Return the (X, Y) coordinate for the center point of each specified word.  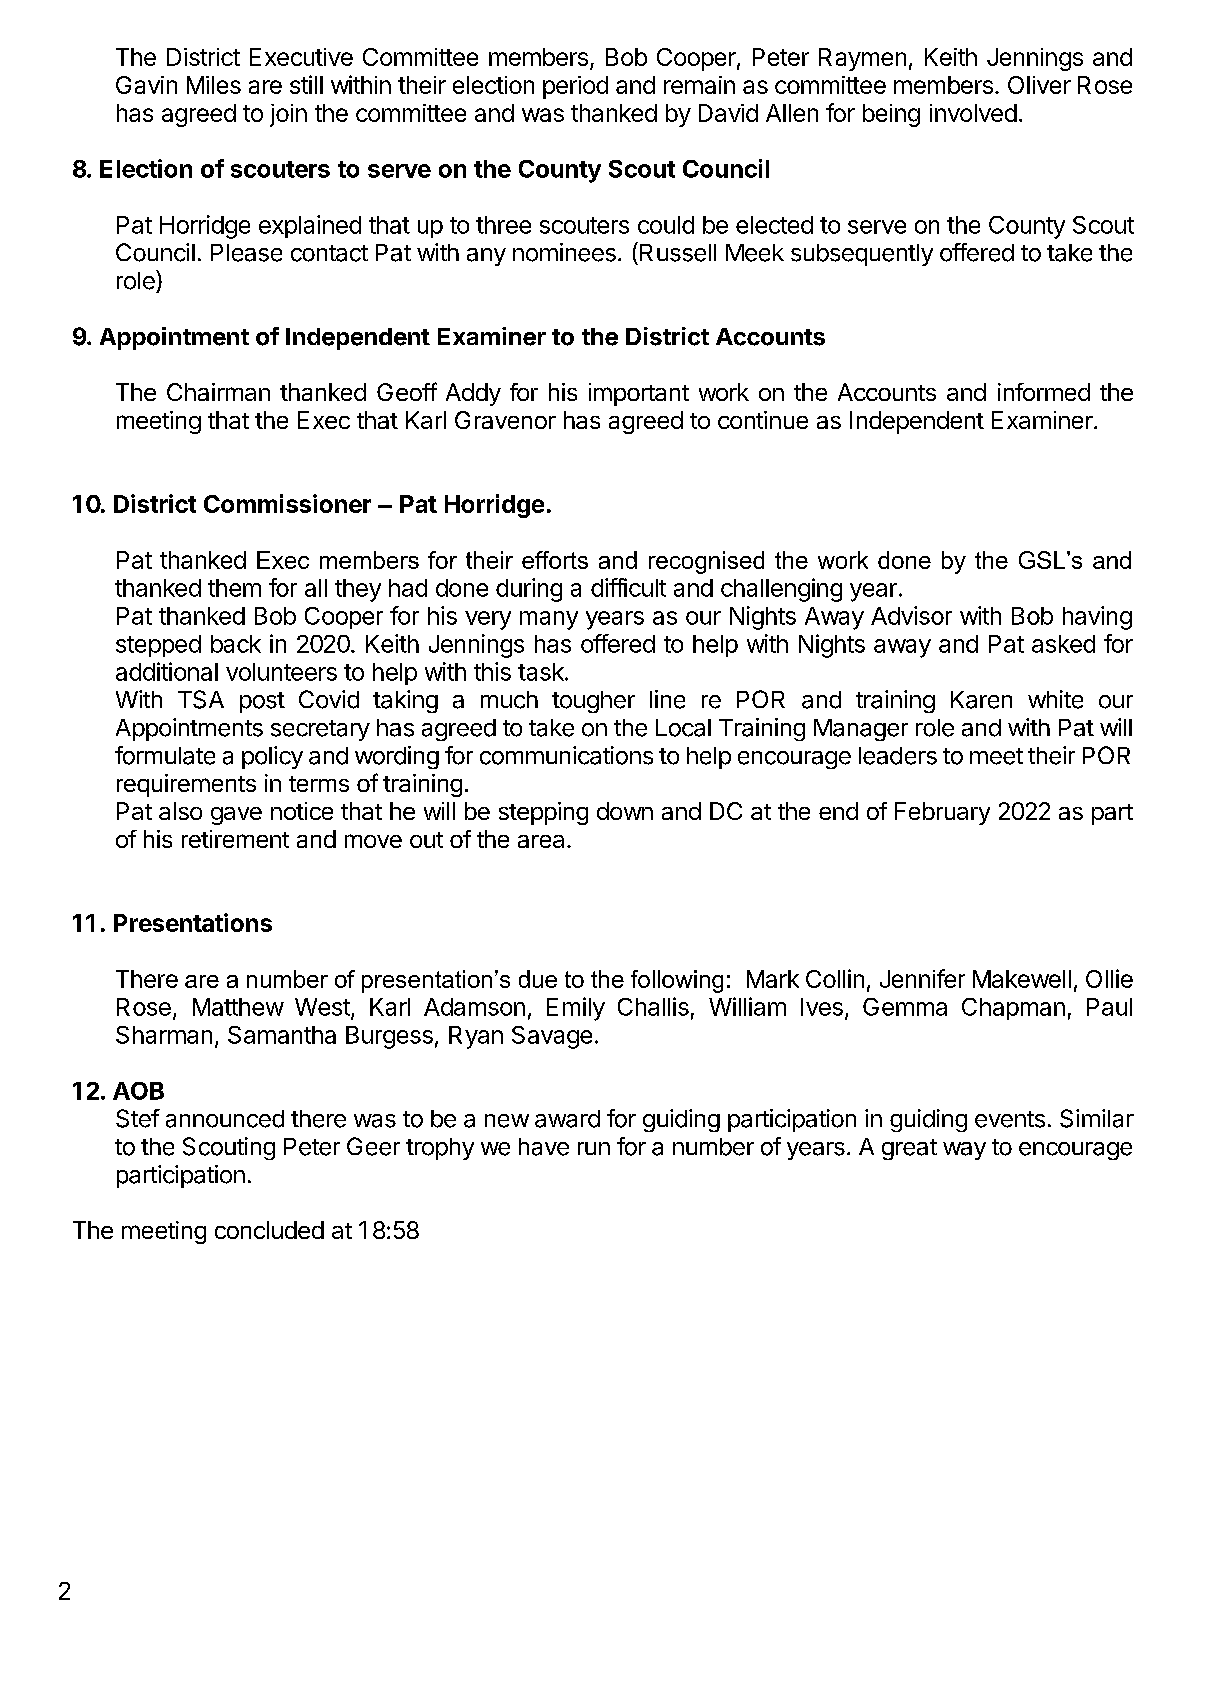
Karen (981, 700)
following (677, 981)
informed (1044, 392)
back (236, 644)
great (909, 1149)
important (639, 394)
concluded (269, 1230)
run (594, 1148)
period (575, 87)
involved (973, 113)
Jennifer (922, 978)
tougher (593, 702)
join (288, 115)
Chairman (218, 392)
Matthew (238, 1007)
